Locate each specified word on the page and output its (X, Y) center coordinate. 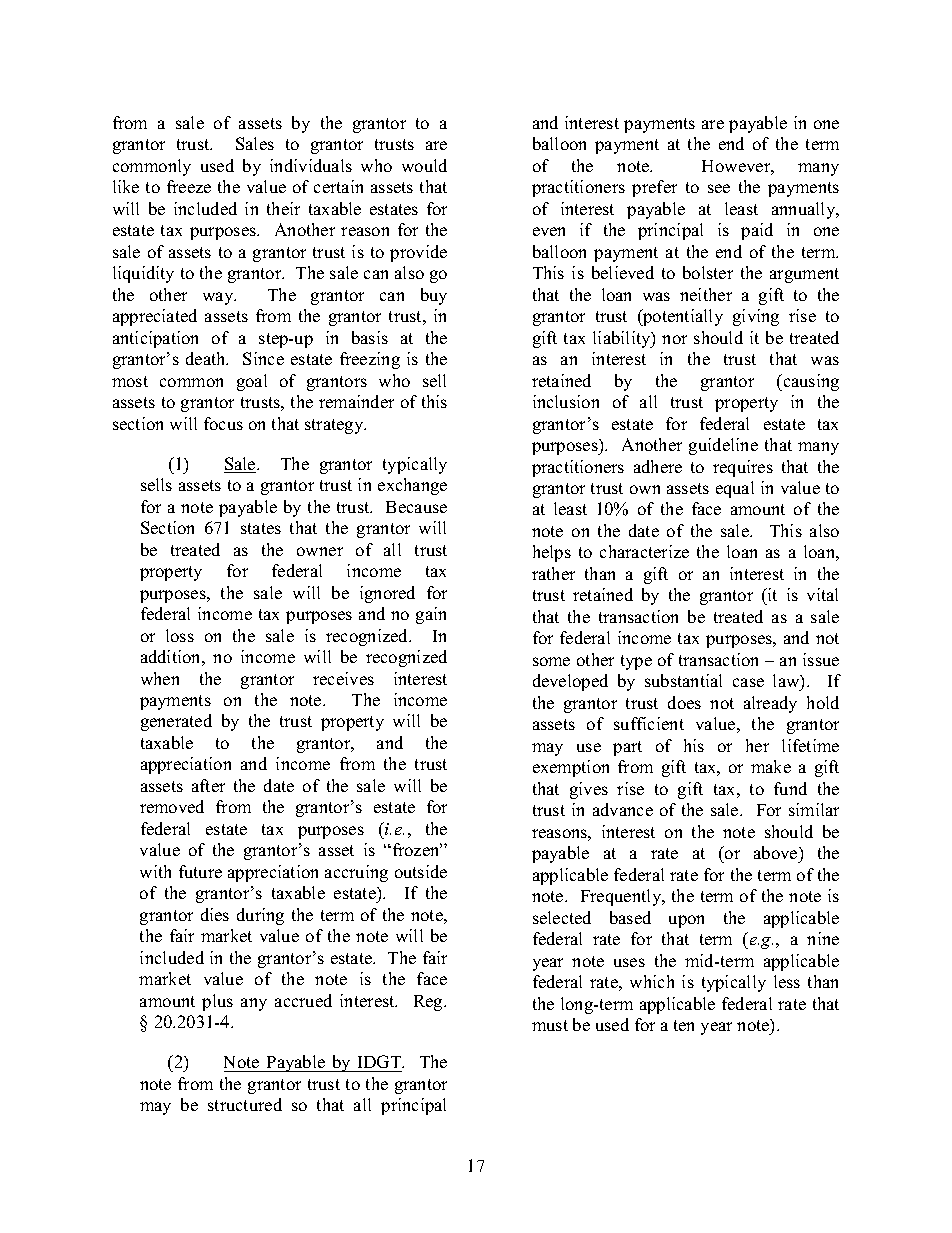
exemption (571, 768)
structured (245, 1104)
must (550, 1025)
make (771, 766)
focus (223, 423)
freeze (189, 186)
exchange (412, 486)
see (719, 188)
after (208, 785)
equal (735, 489)
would (424, 165)
